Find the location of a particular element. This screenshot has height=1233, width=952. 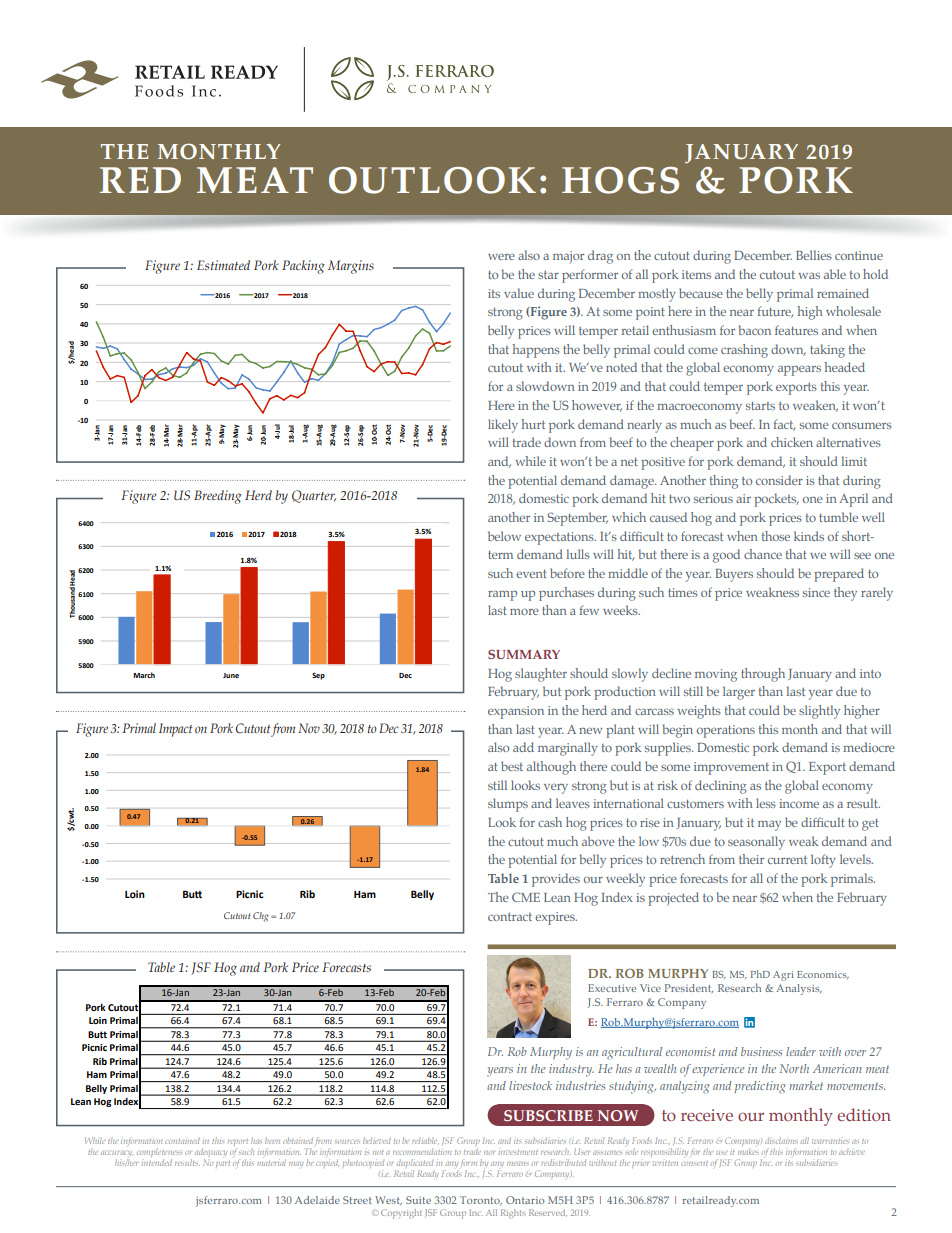

below is located at coordinates (504, 536).
